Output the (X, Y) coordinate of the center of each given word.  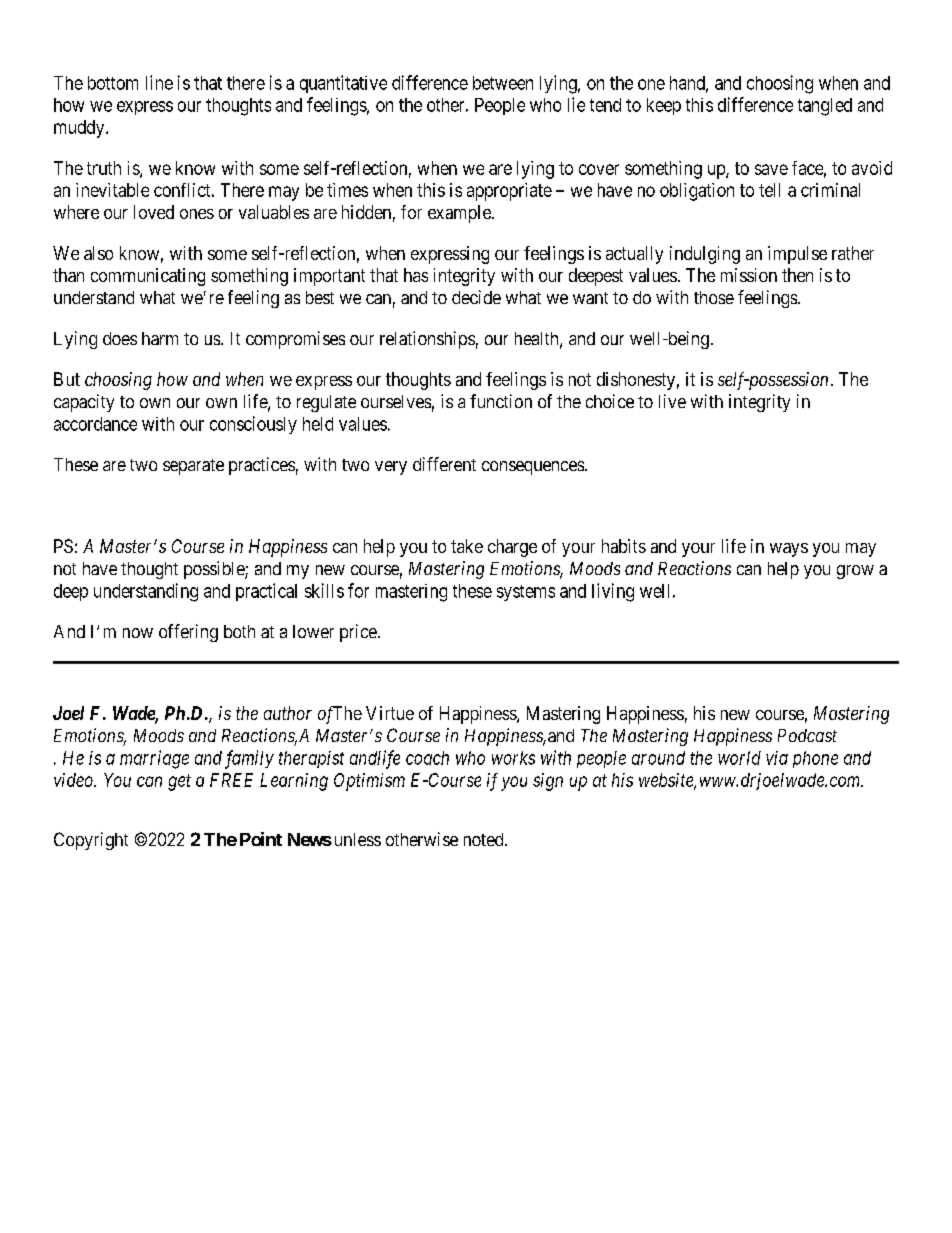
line (159, 82)
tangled (825, 107)
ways (789, 550)
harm (160, 338)
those (714, 297)
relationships (427, 340)
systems (526, 593)
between (503, 83)
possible (215, 570)
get (179, 782)
